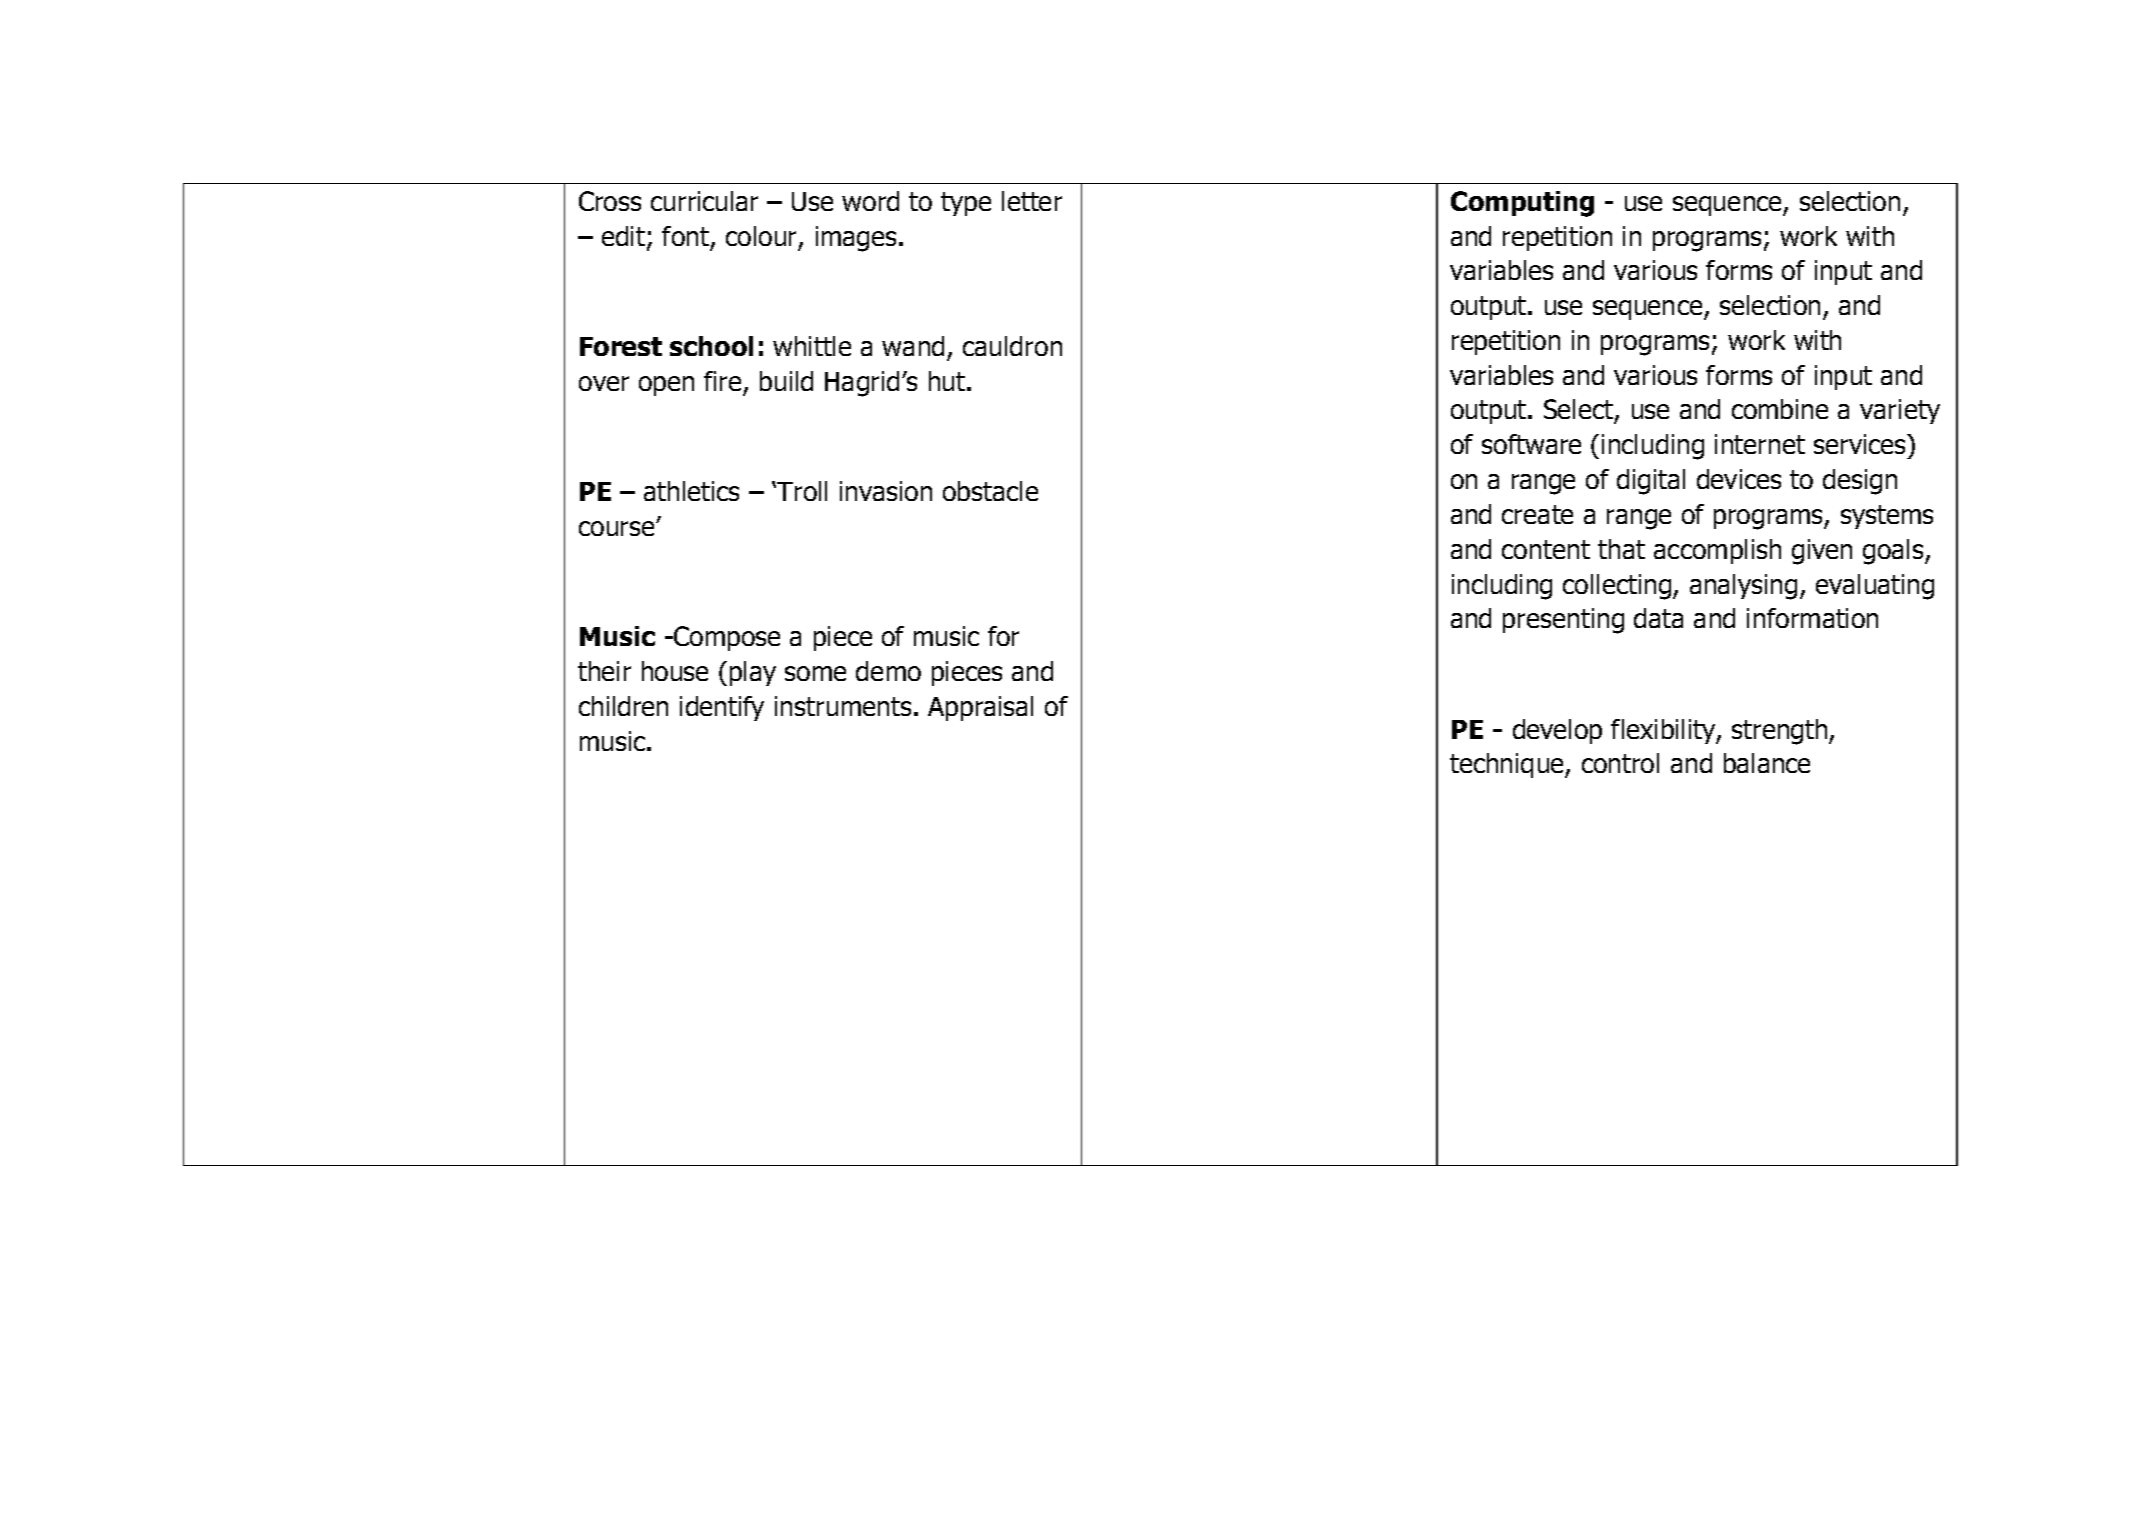 This screenshot has width=2140, height=1513. What do you see at coordinates (990, 491) in the screenshot?
I see `obstacle` at bounding box center [990, 491].
